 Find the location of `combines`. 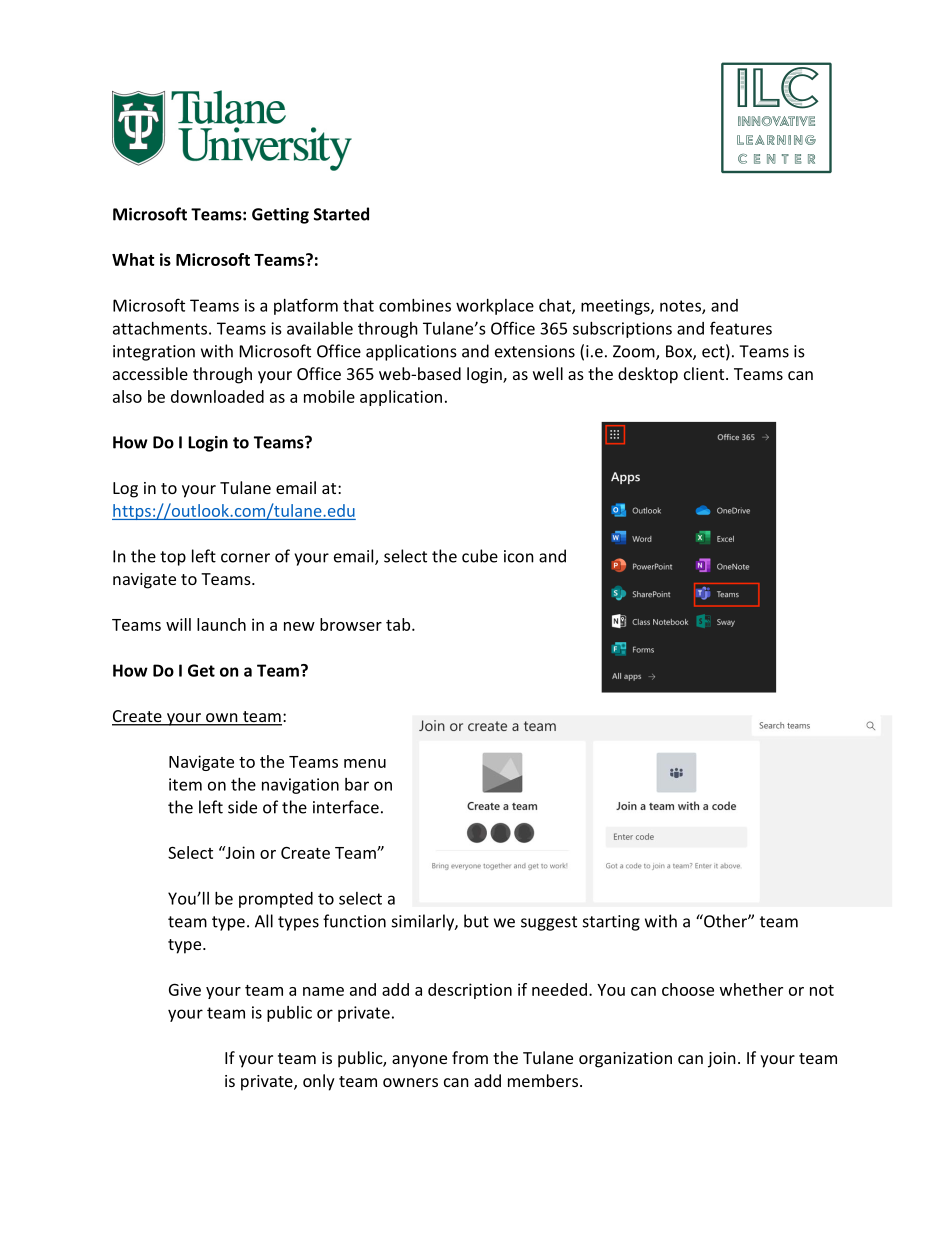

combines is located at coordinates (415, 305).
